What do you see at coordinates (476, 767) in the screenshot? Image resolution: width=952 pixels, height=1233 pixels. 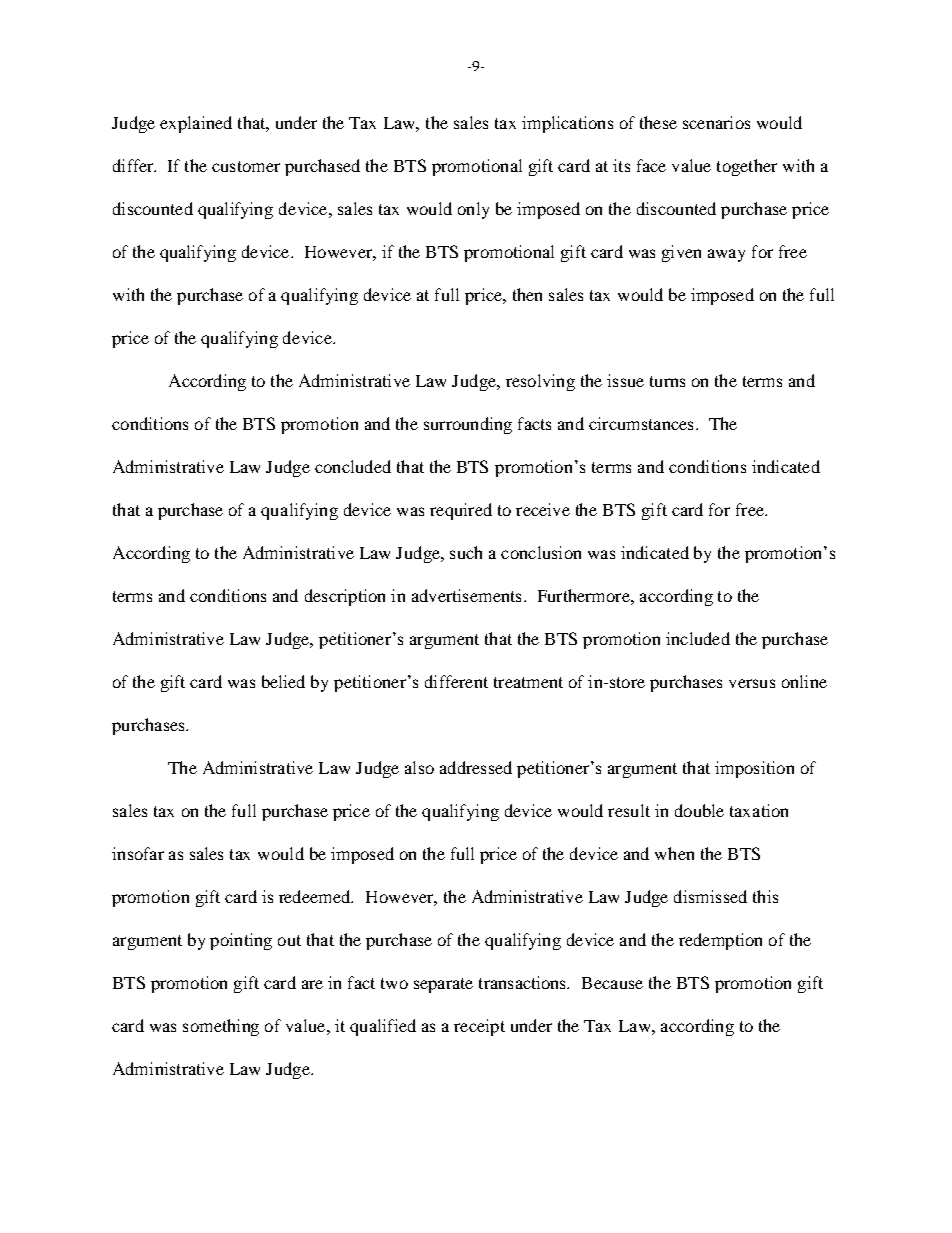 I see `addressed` at bounding box center [476, 767].
